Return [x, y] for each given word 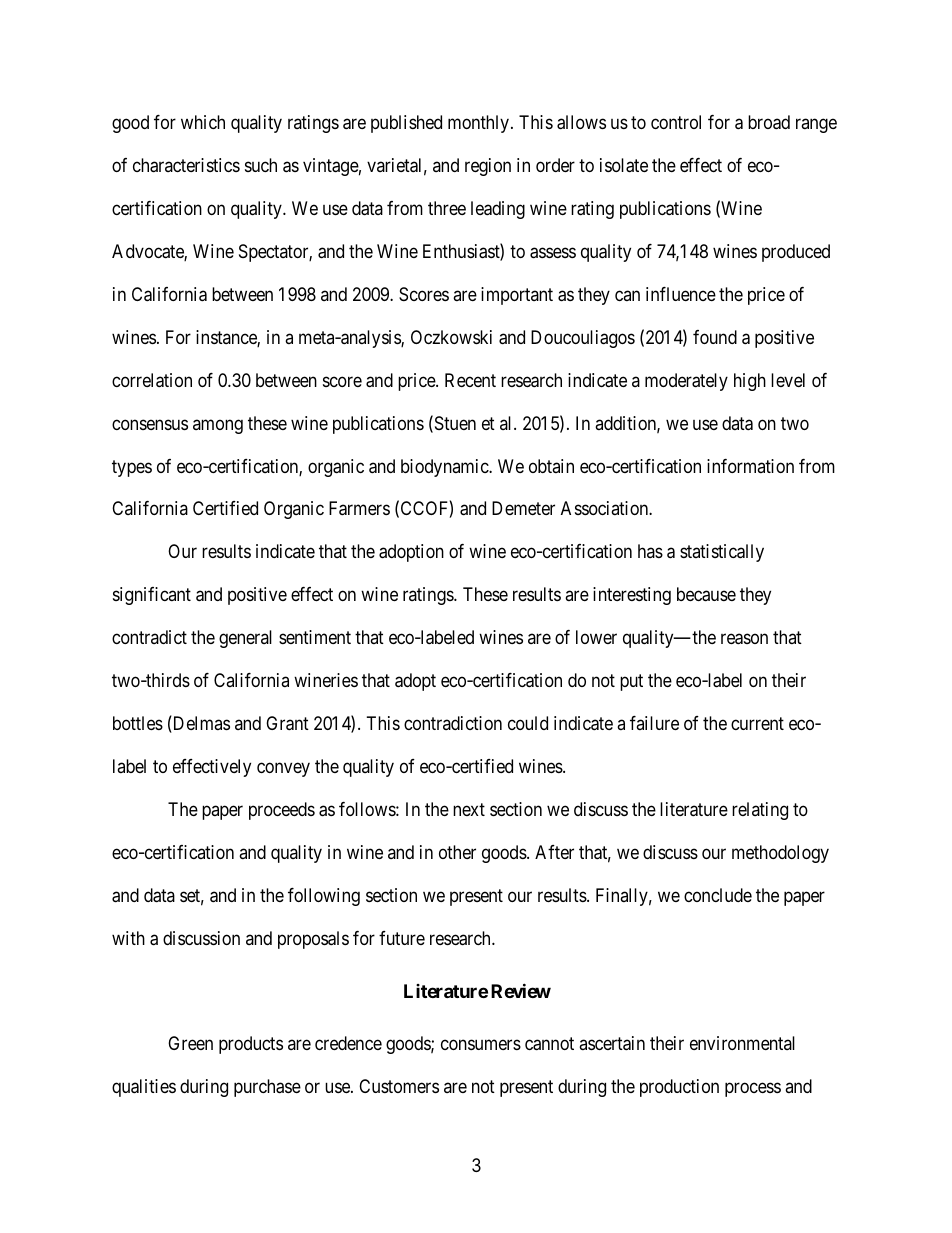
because [706, 594]
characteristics [186, 165]
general [245, 639]
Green [190, 1043]
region [488, 167]
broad [769, 122]
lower [596, 637]
